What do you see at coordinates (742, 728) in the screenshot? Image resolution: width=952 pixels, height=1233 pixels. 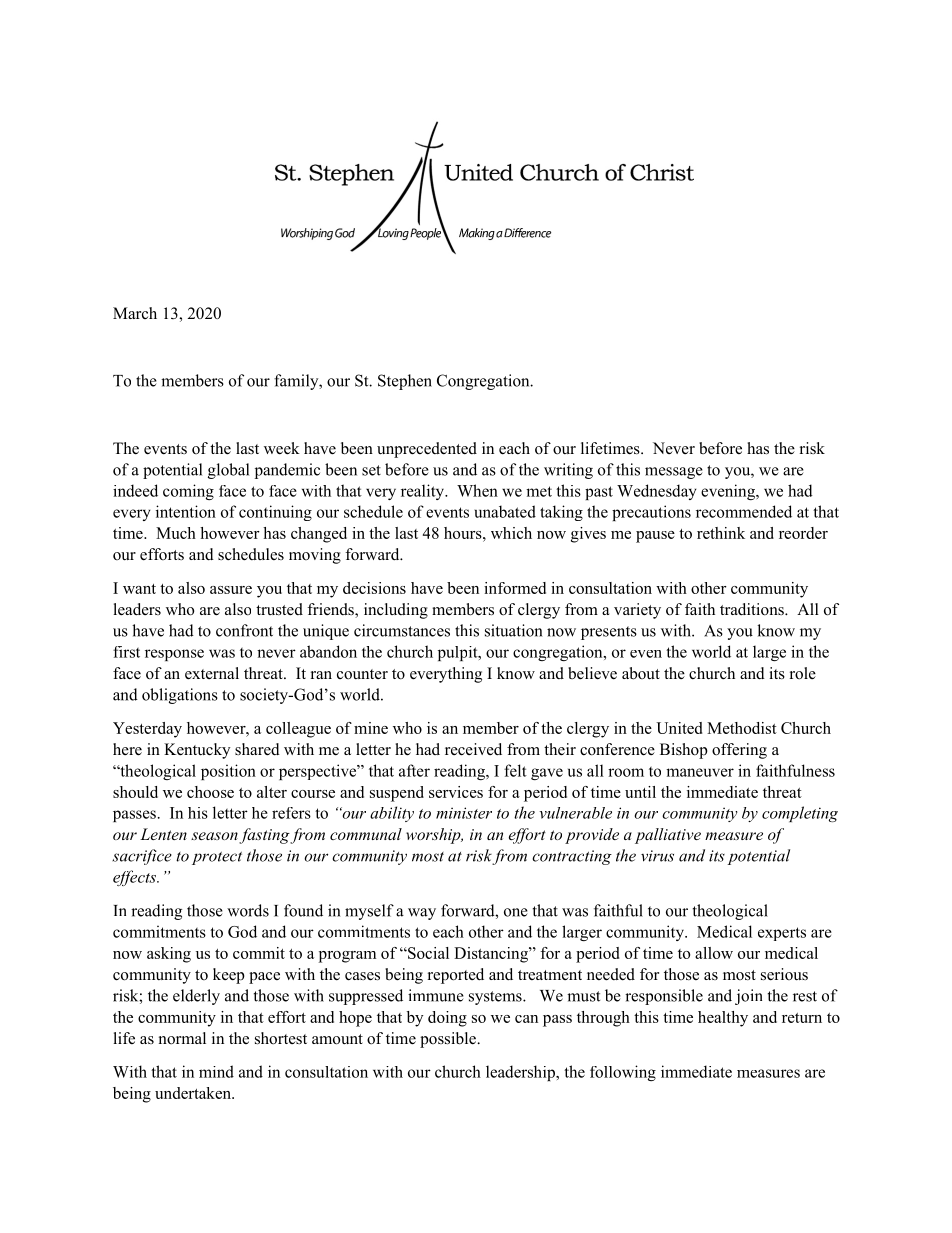 I see `Methodist` at bounding box center [742, 728].
